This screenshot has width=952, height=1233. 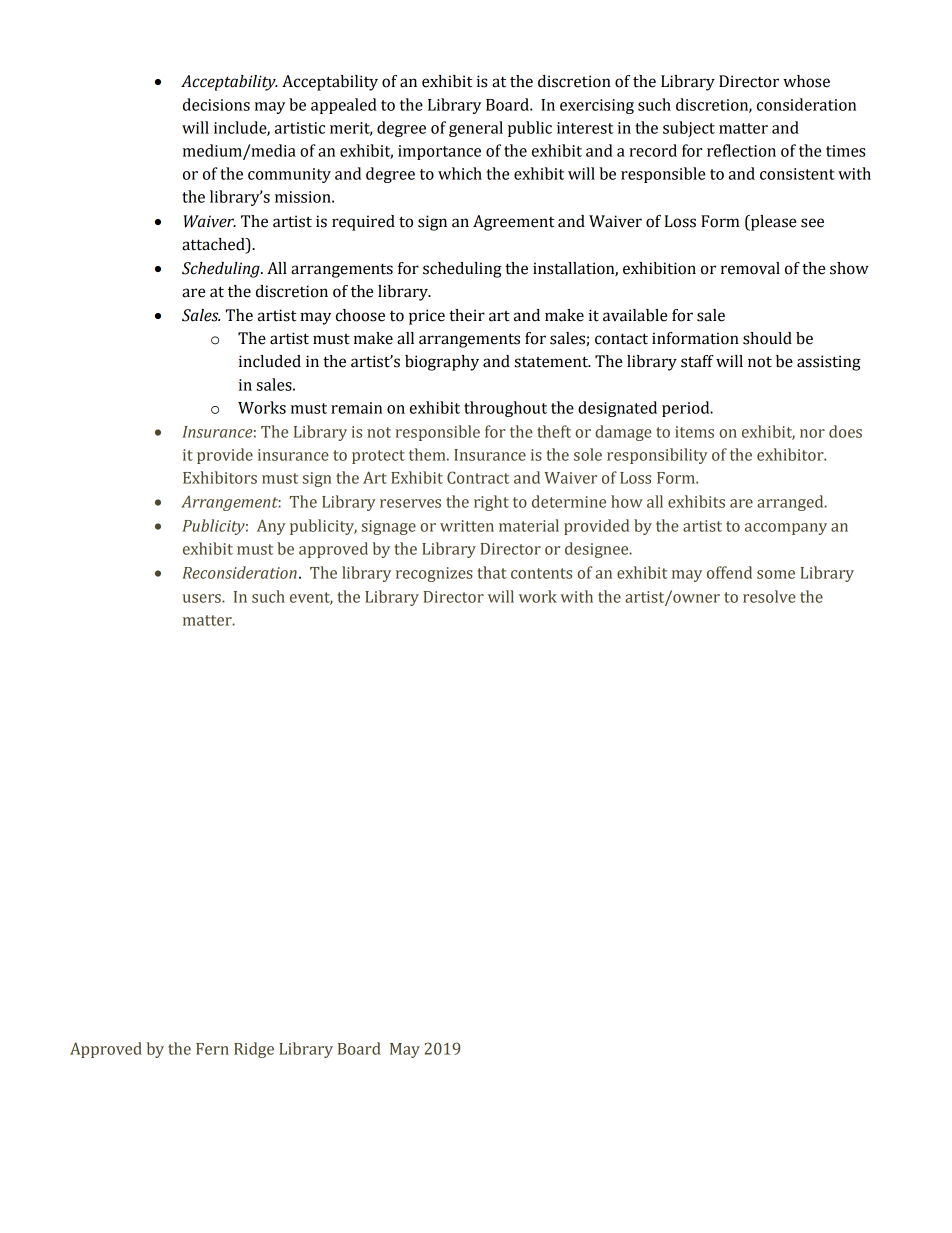 What do you see at coordinates (806, 81) in the screenshot?
I see `whose` at bounding box center [806, 81].
